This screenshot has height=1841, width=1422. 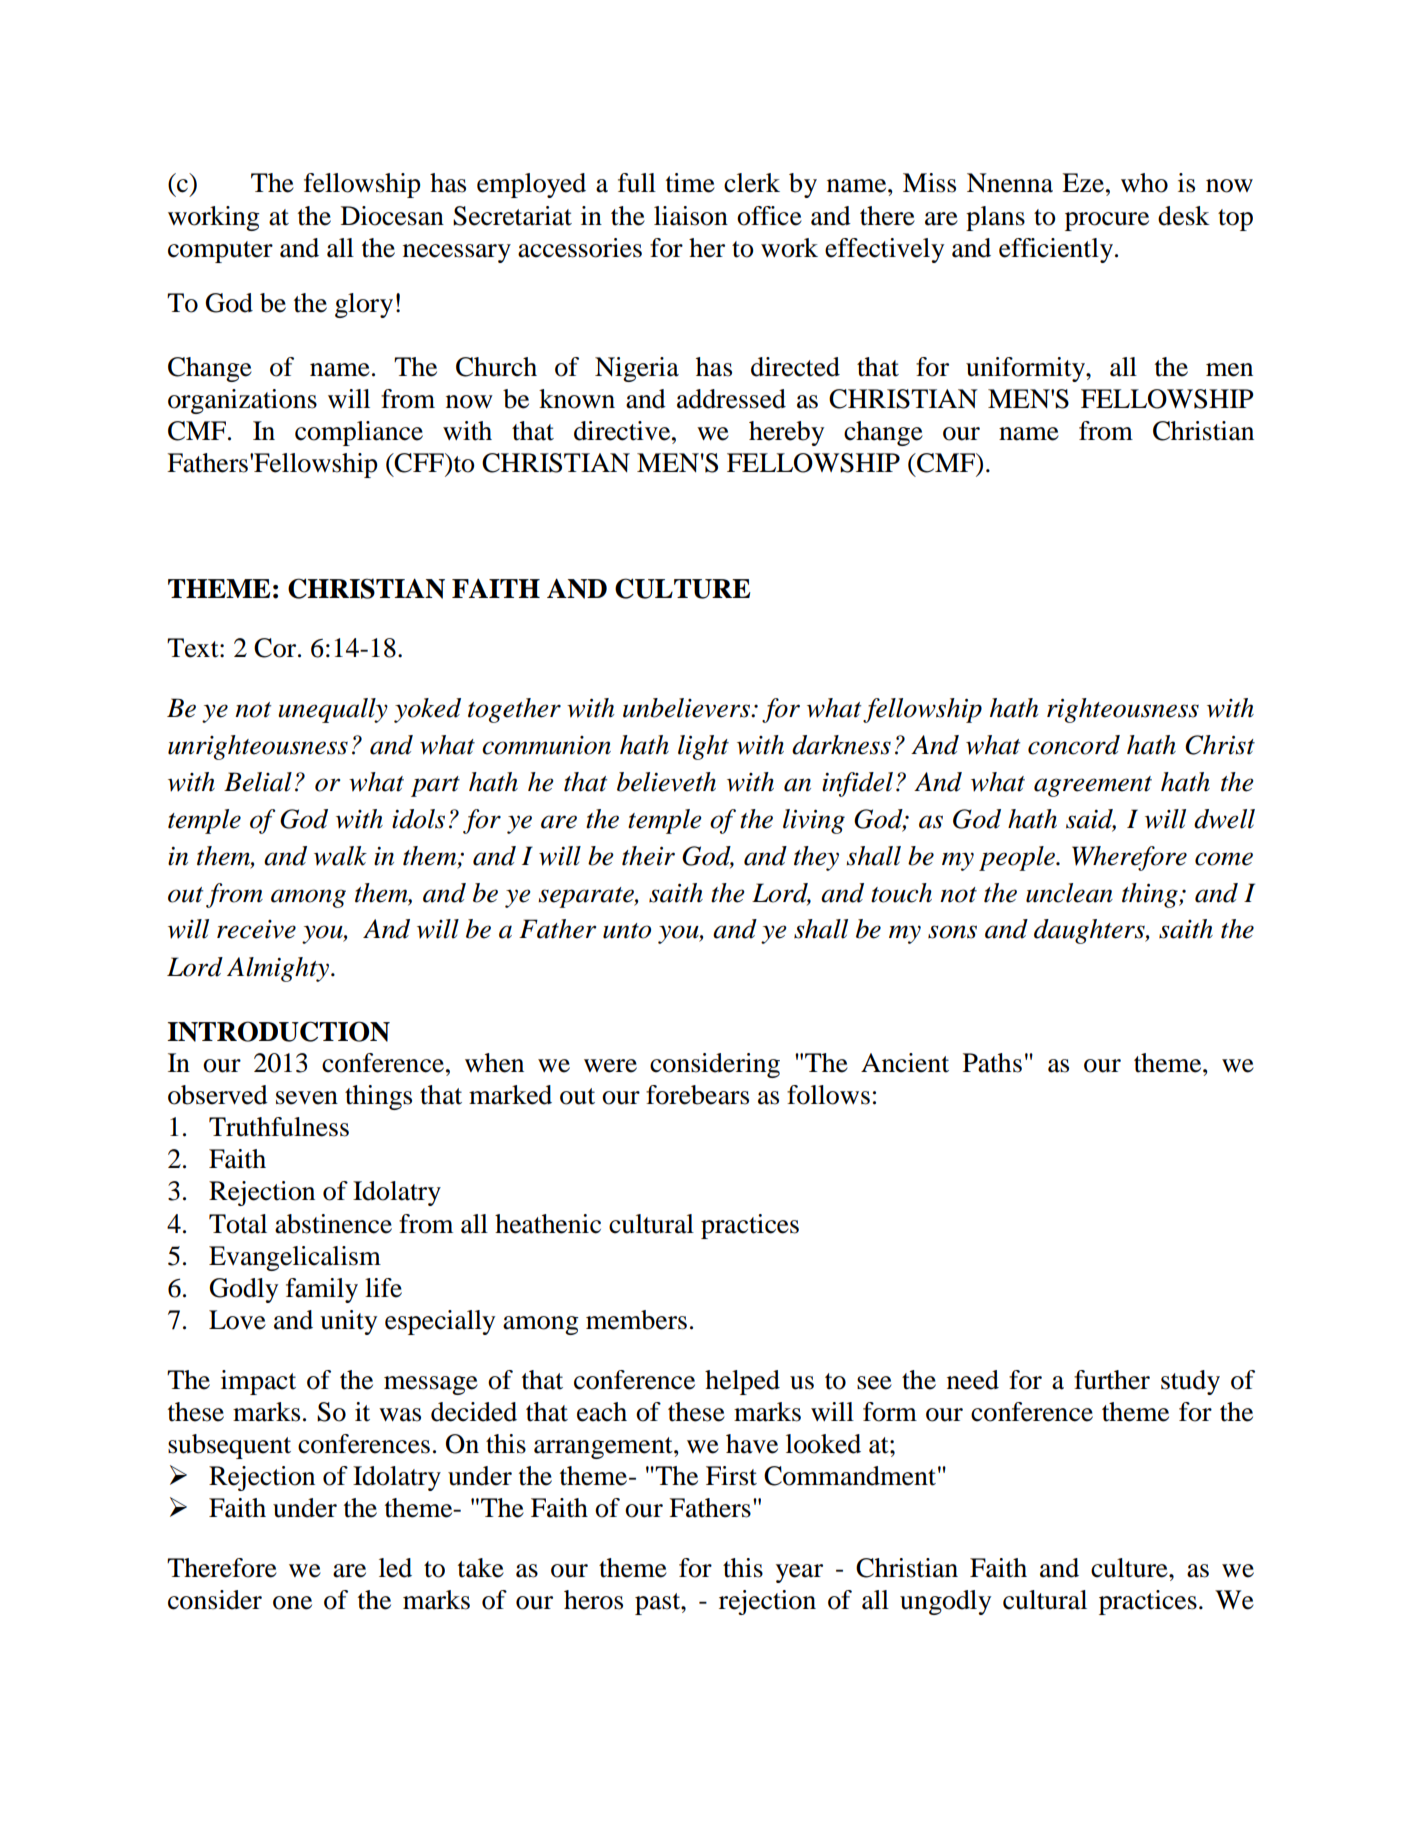 I want to click on year, so click(x=799, y=1573).
